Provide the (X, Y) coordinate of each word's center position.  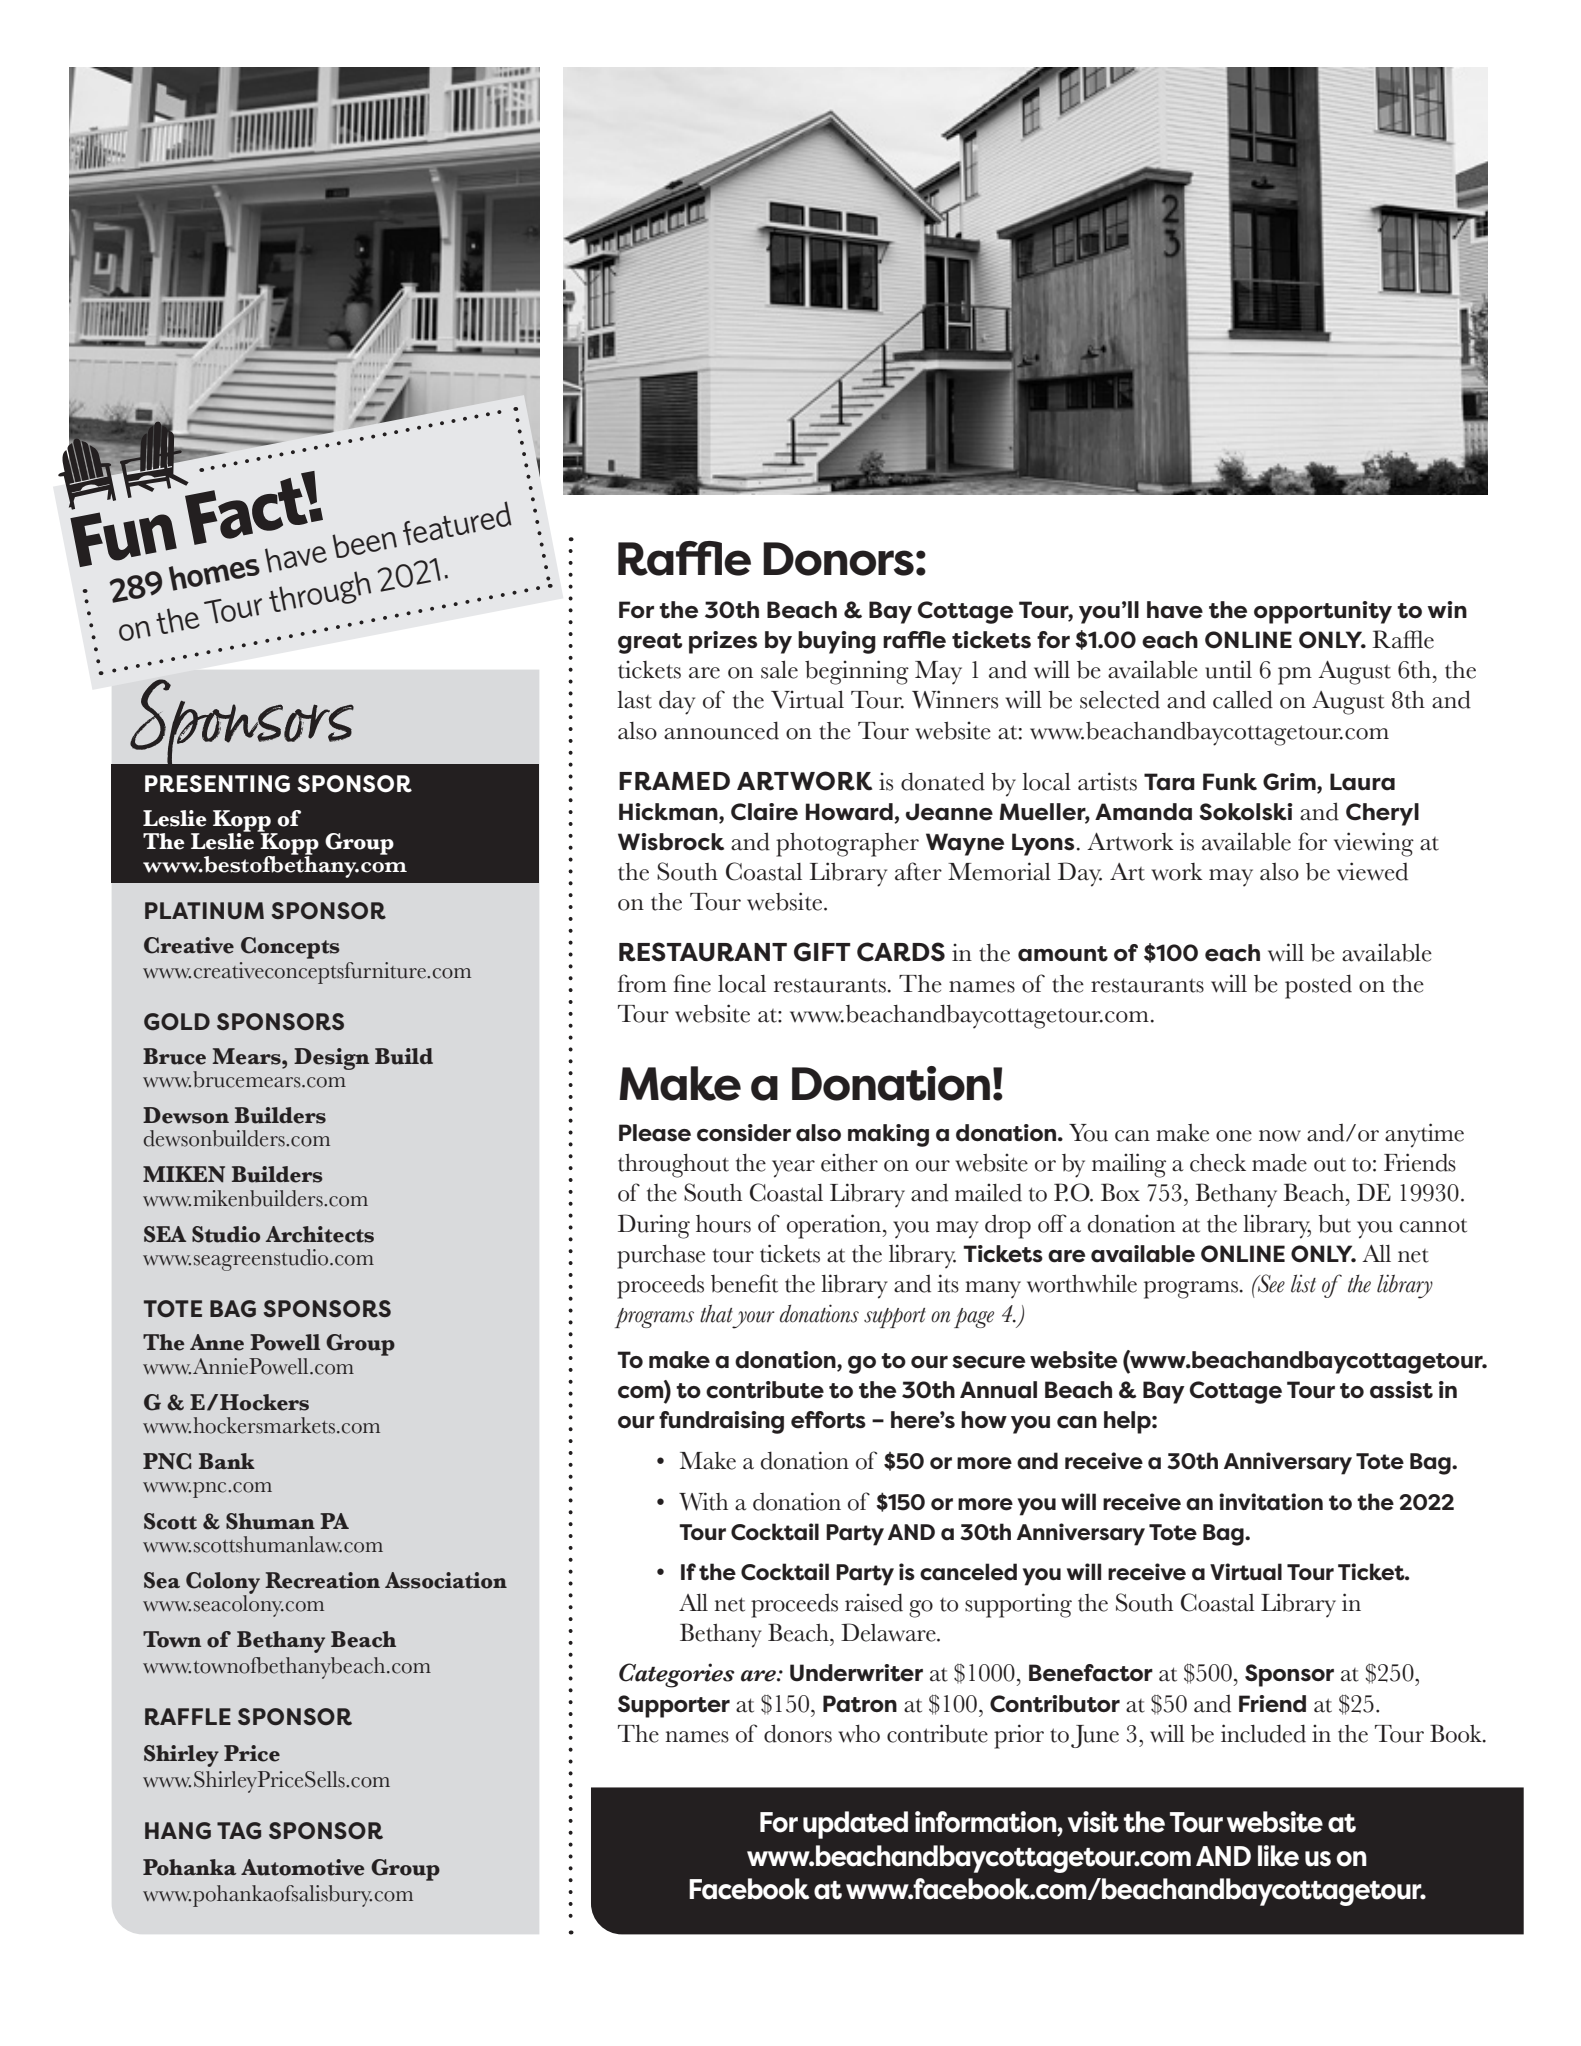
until (1228, 669)
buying (837, 642)
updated (855, 1825)
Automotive (303, 1867)
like (1278, 1856)
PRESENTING (217, 784)
